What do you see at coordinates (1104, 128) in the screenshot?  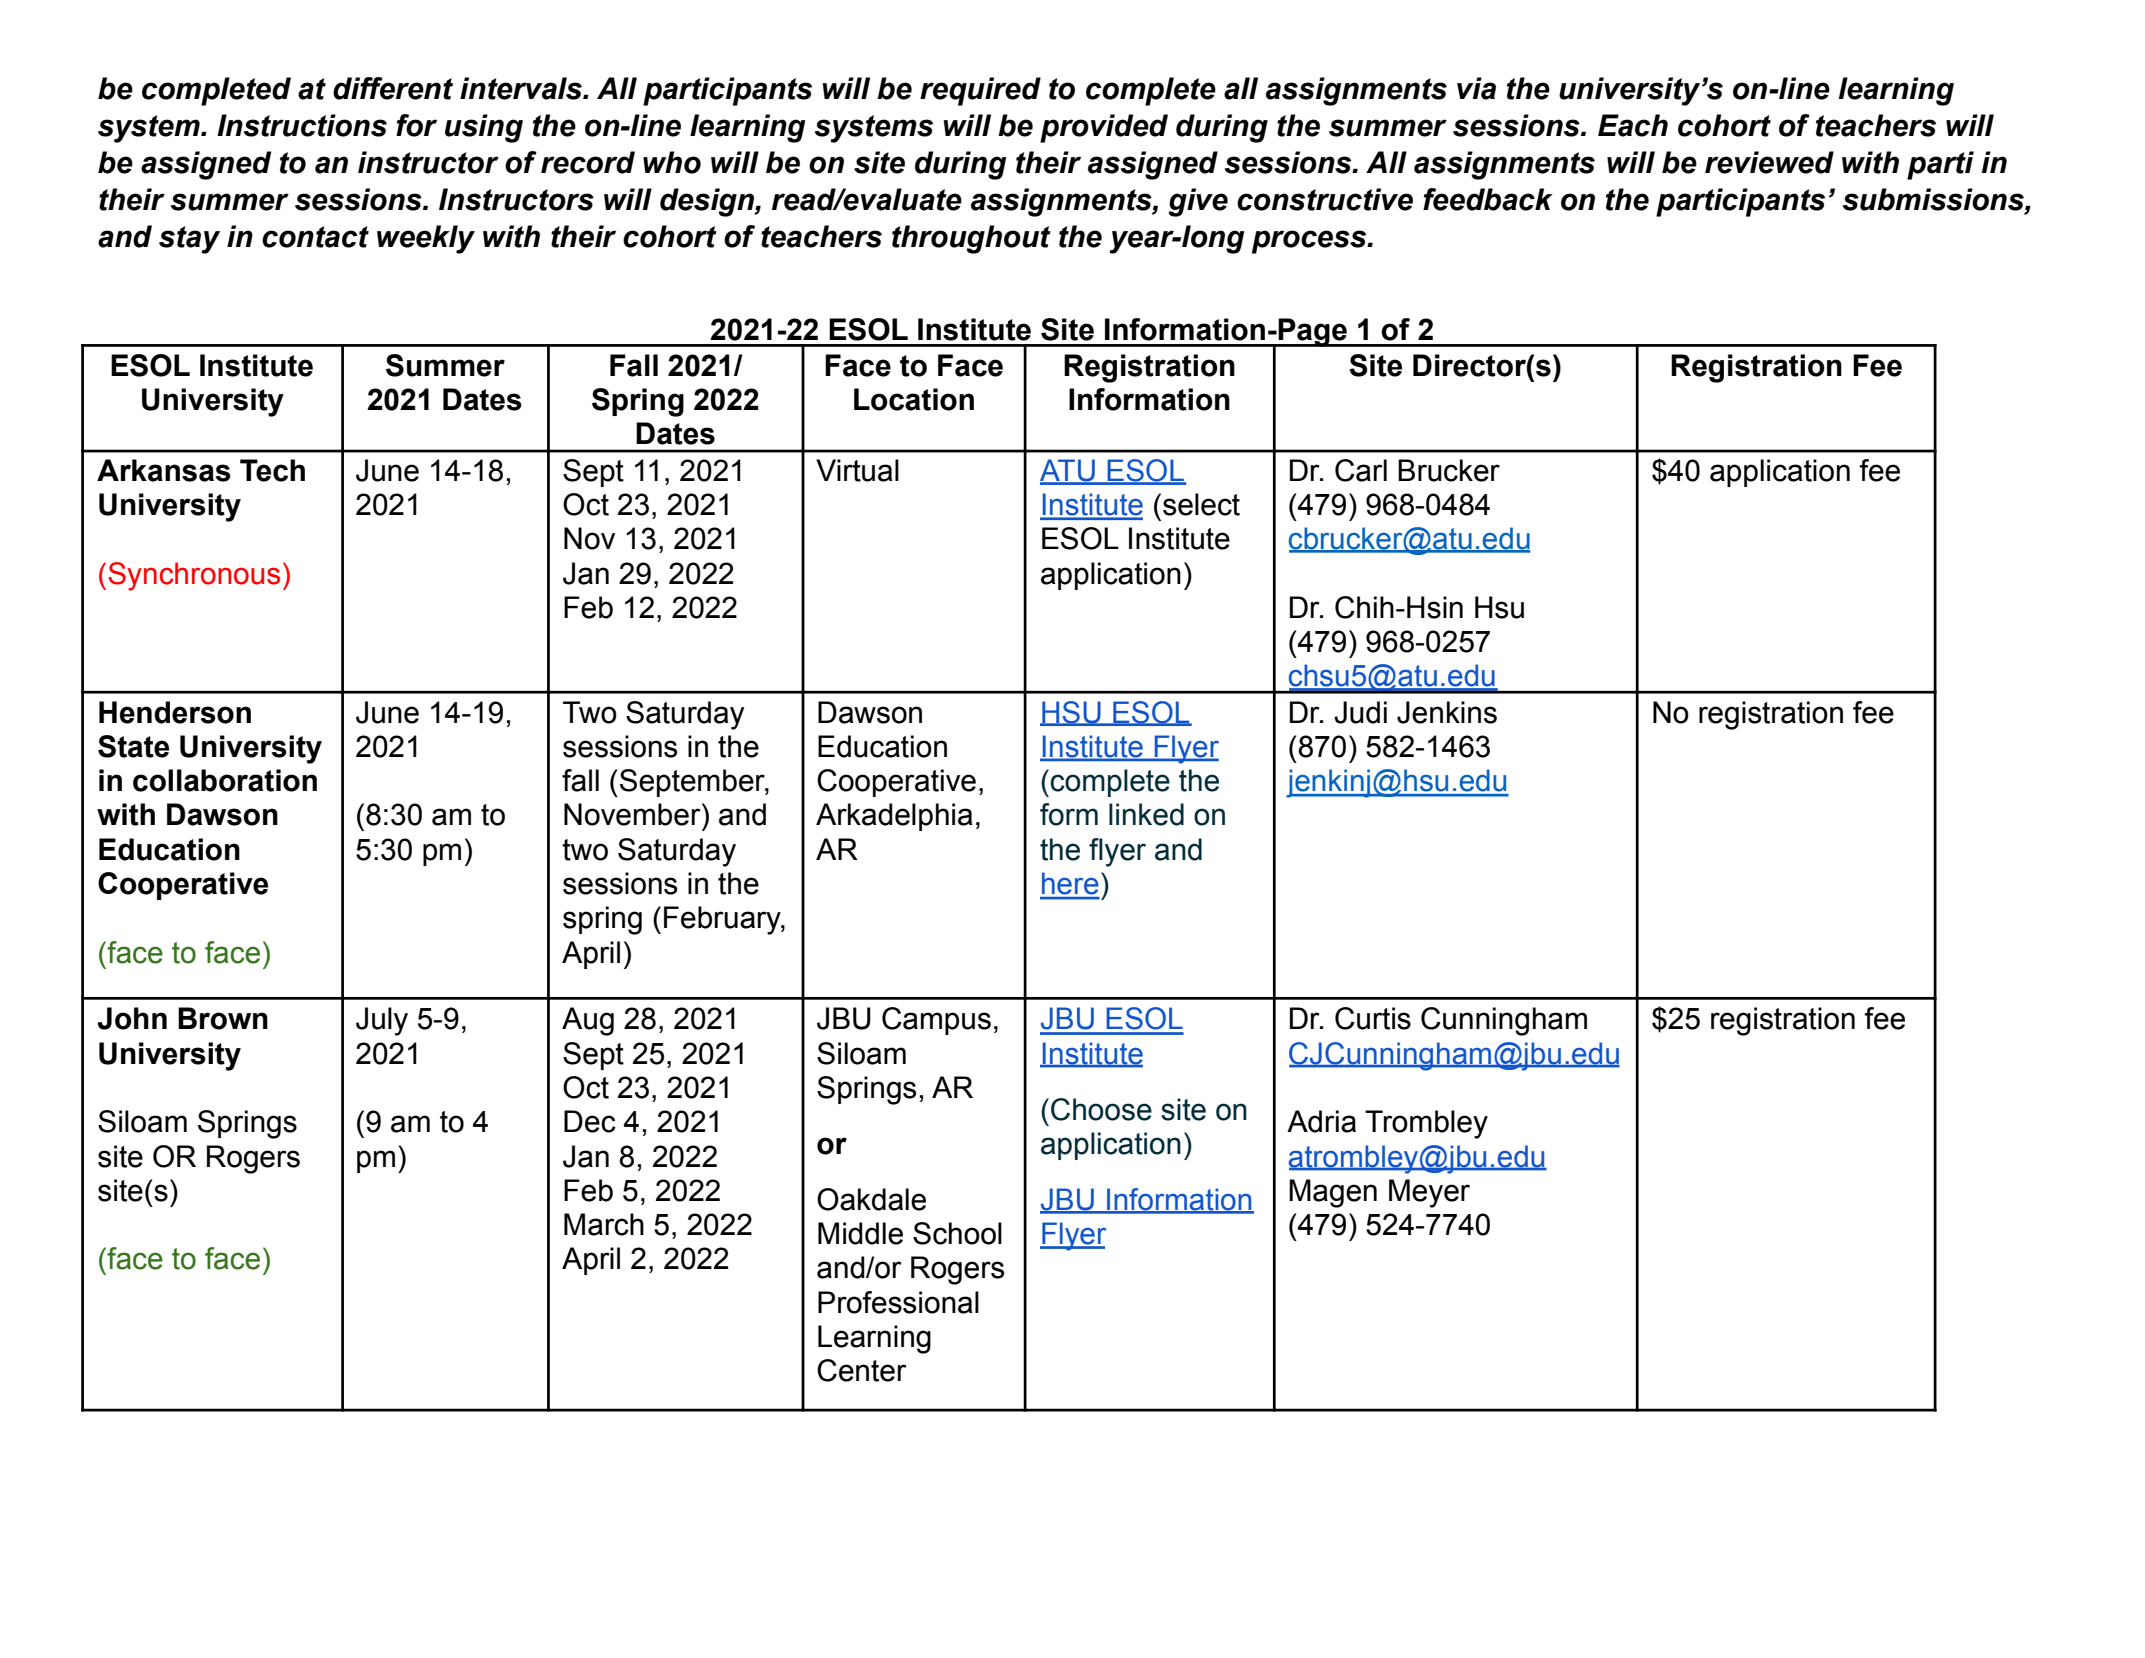 I see `provided` at bounding box center [1104, 128].
